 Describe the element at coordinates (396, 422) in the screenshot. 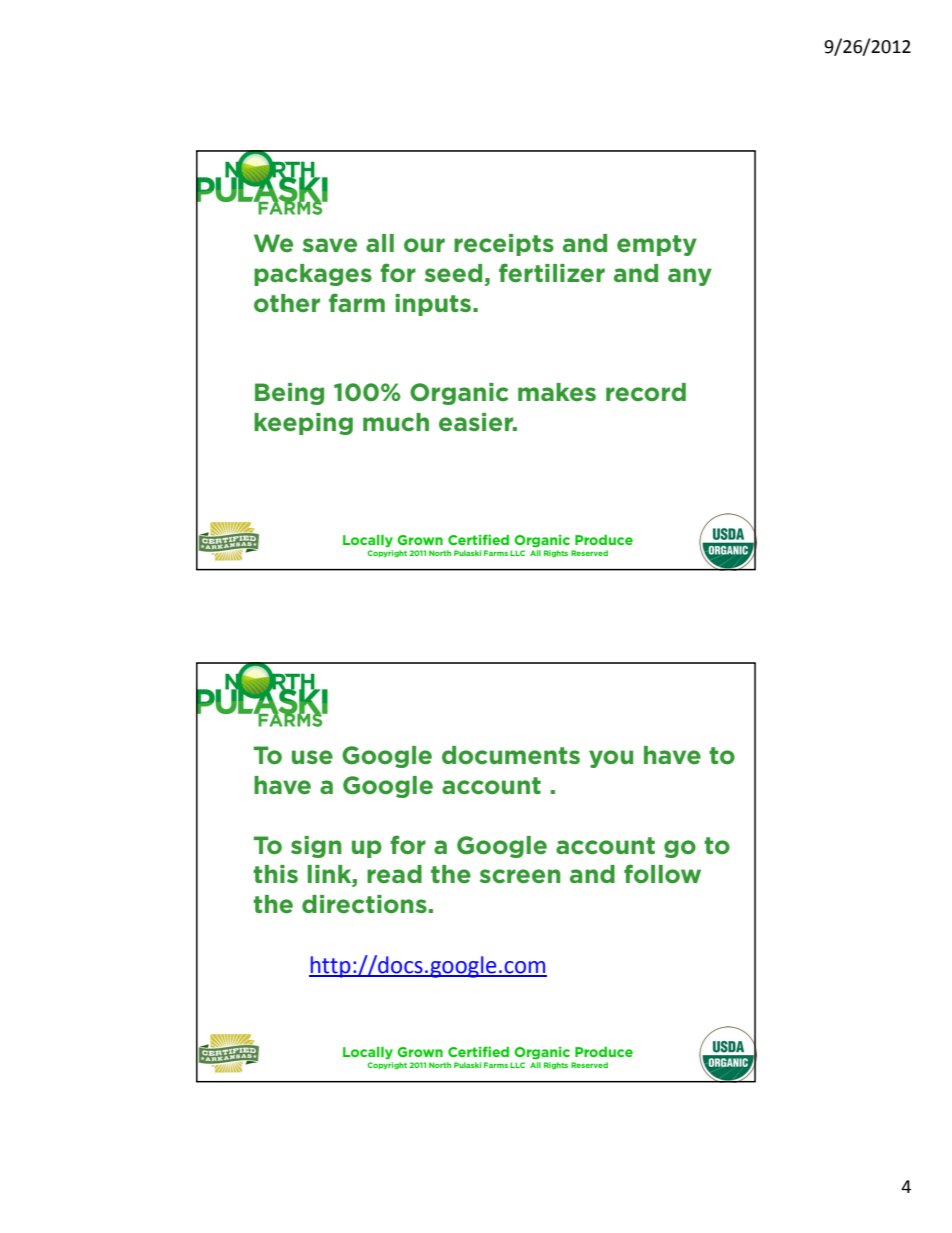

I see `much` at that location.
